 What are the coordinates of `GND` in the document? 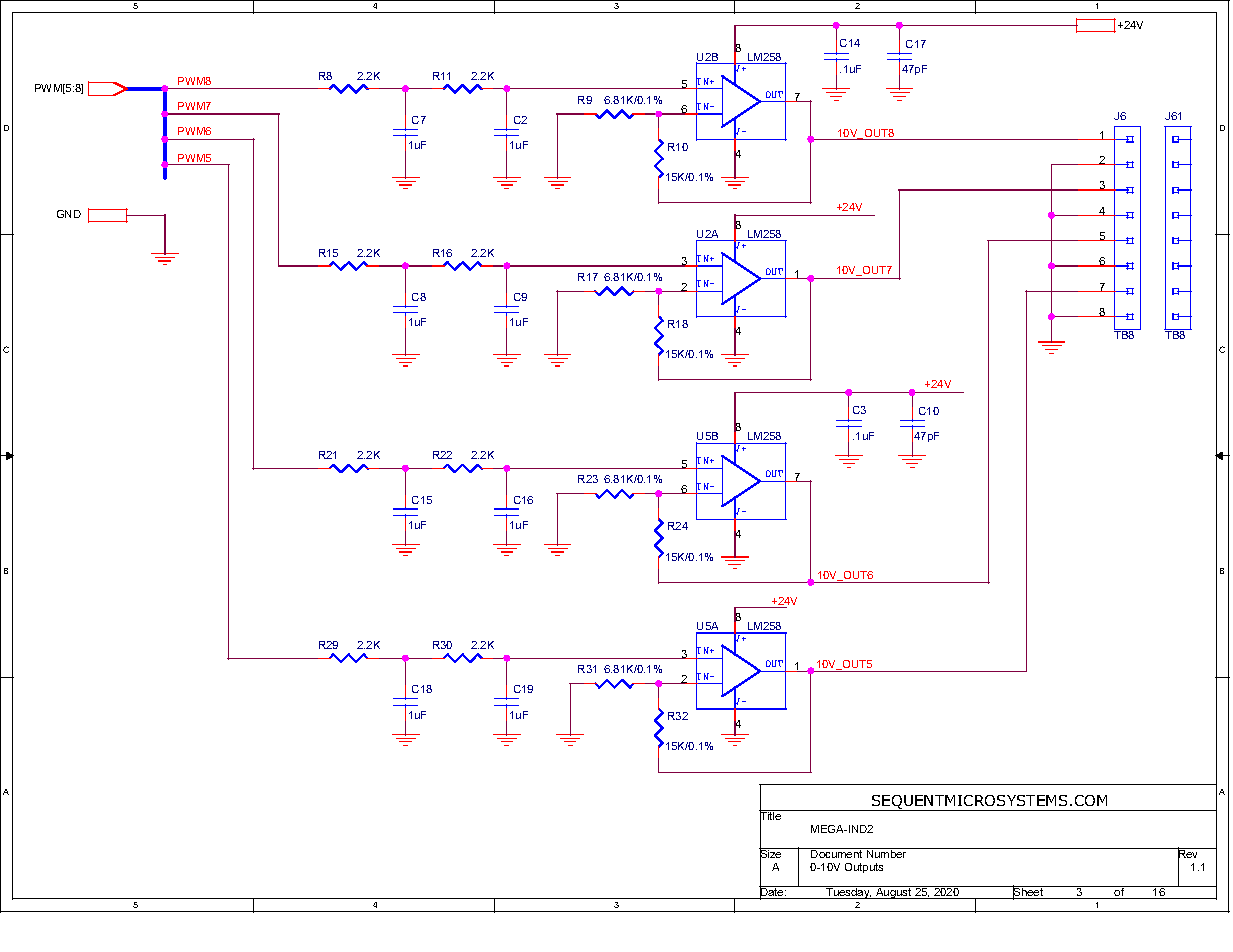 It's located at (69, 214).
